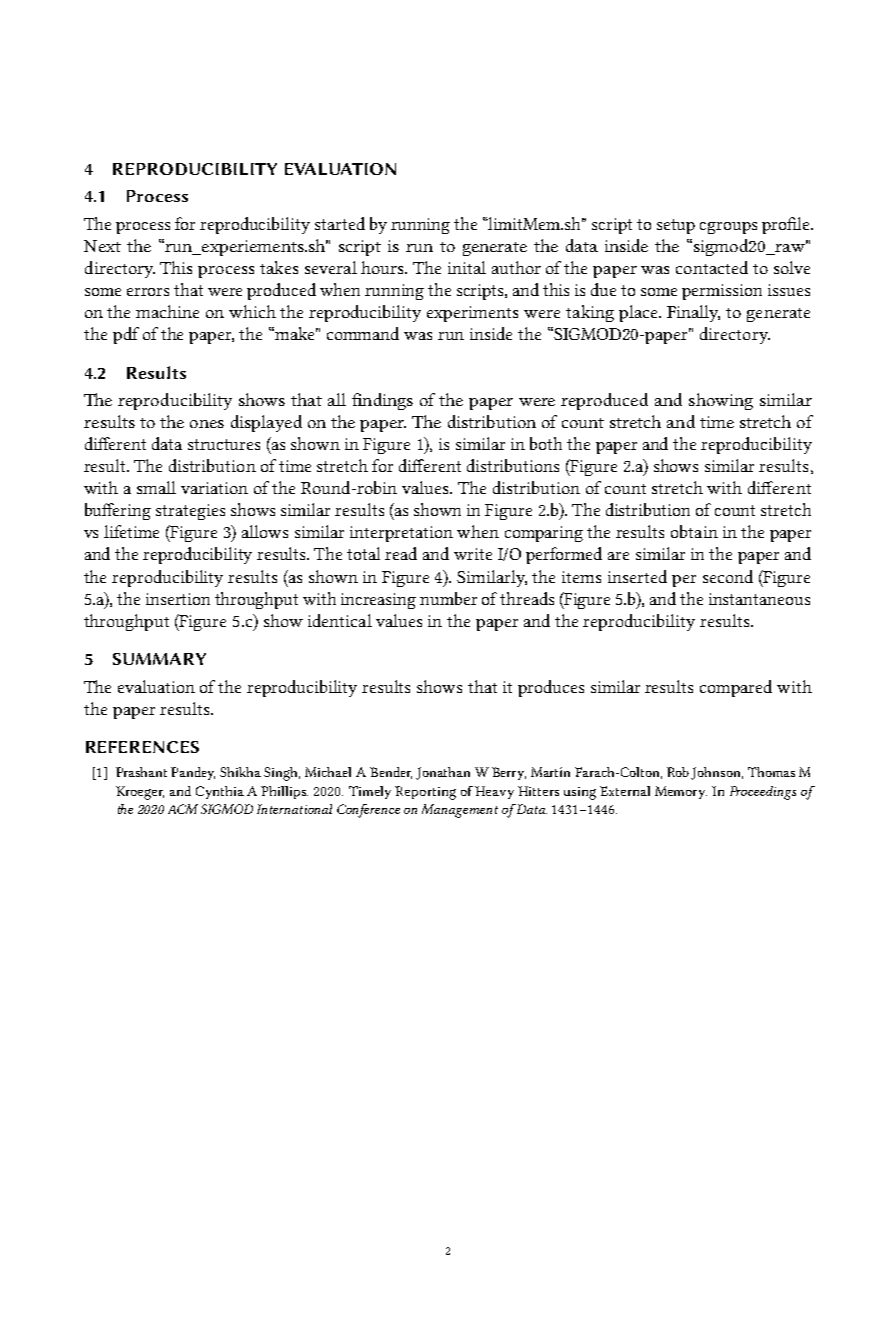 Image resolution: width=896 pixels, height=1328 pixels. What do you see at coordinates (102, 246) in the document?
I see `Next` at bounding box center [102, 246].
